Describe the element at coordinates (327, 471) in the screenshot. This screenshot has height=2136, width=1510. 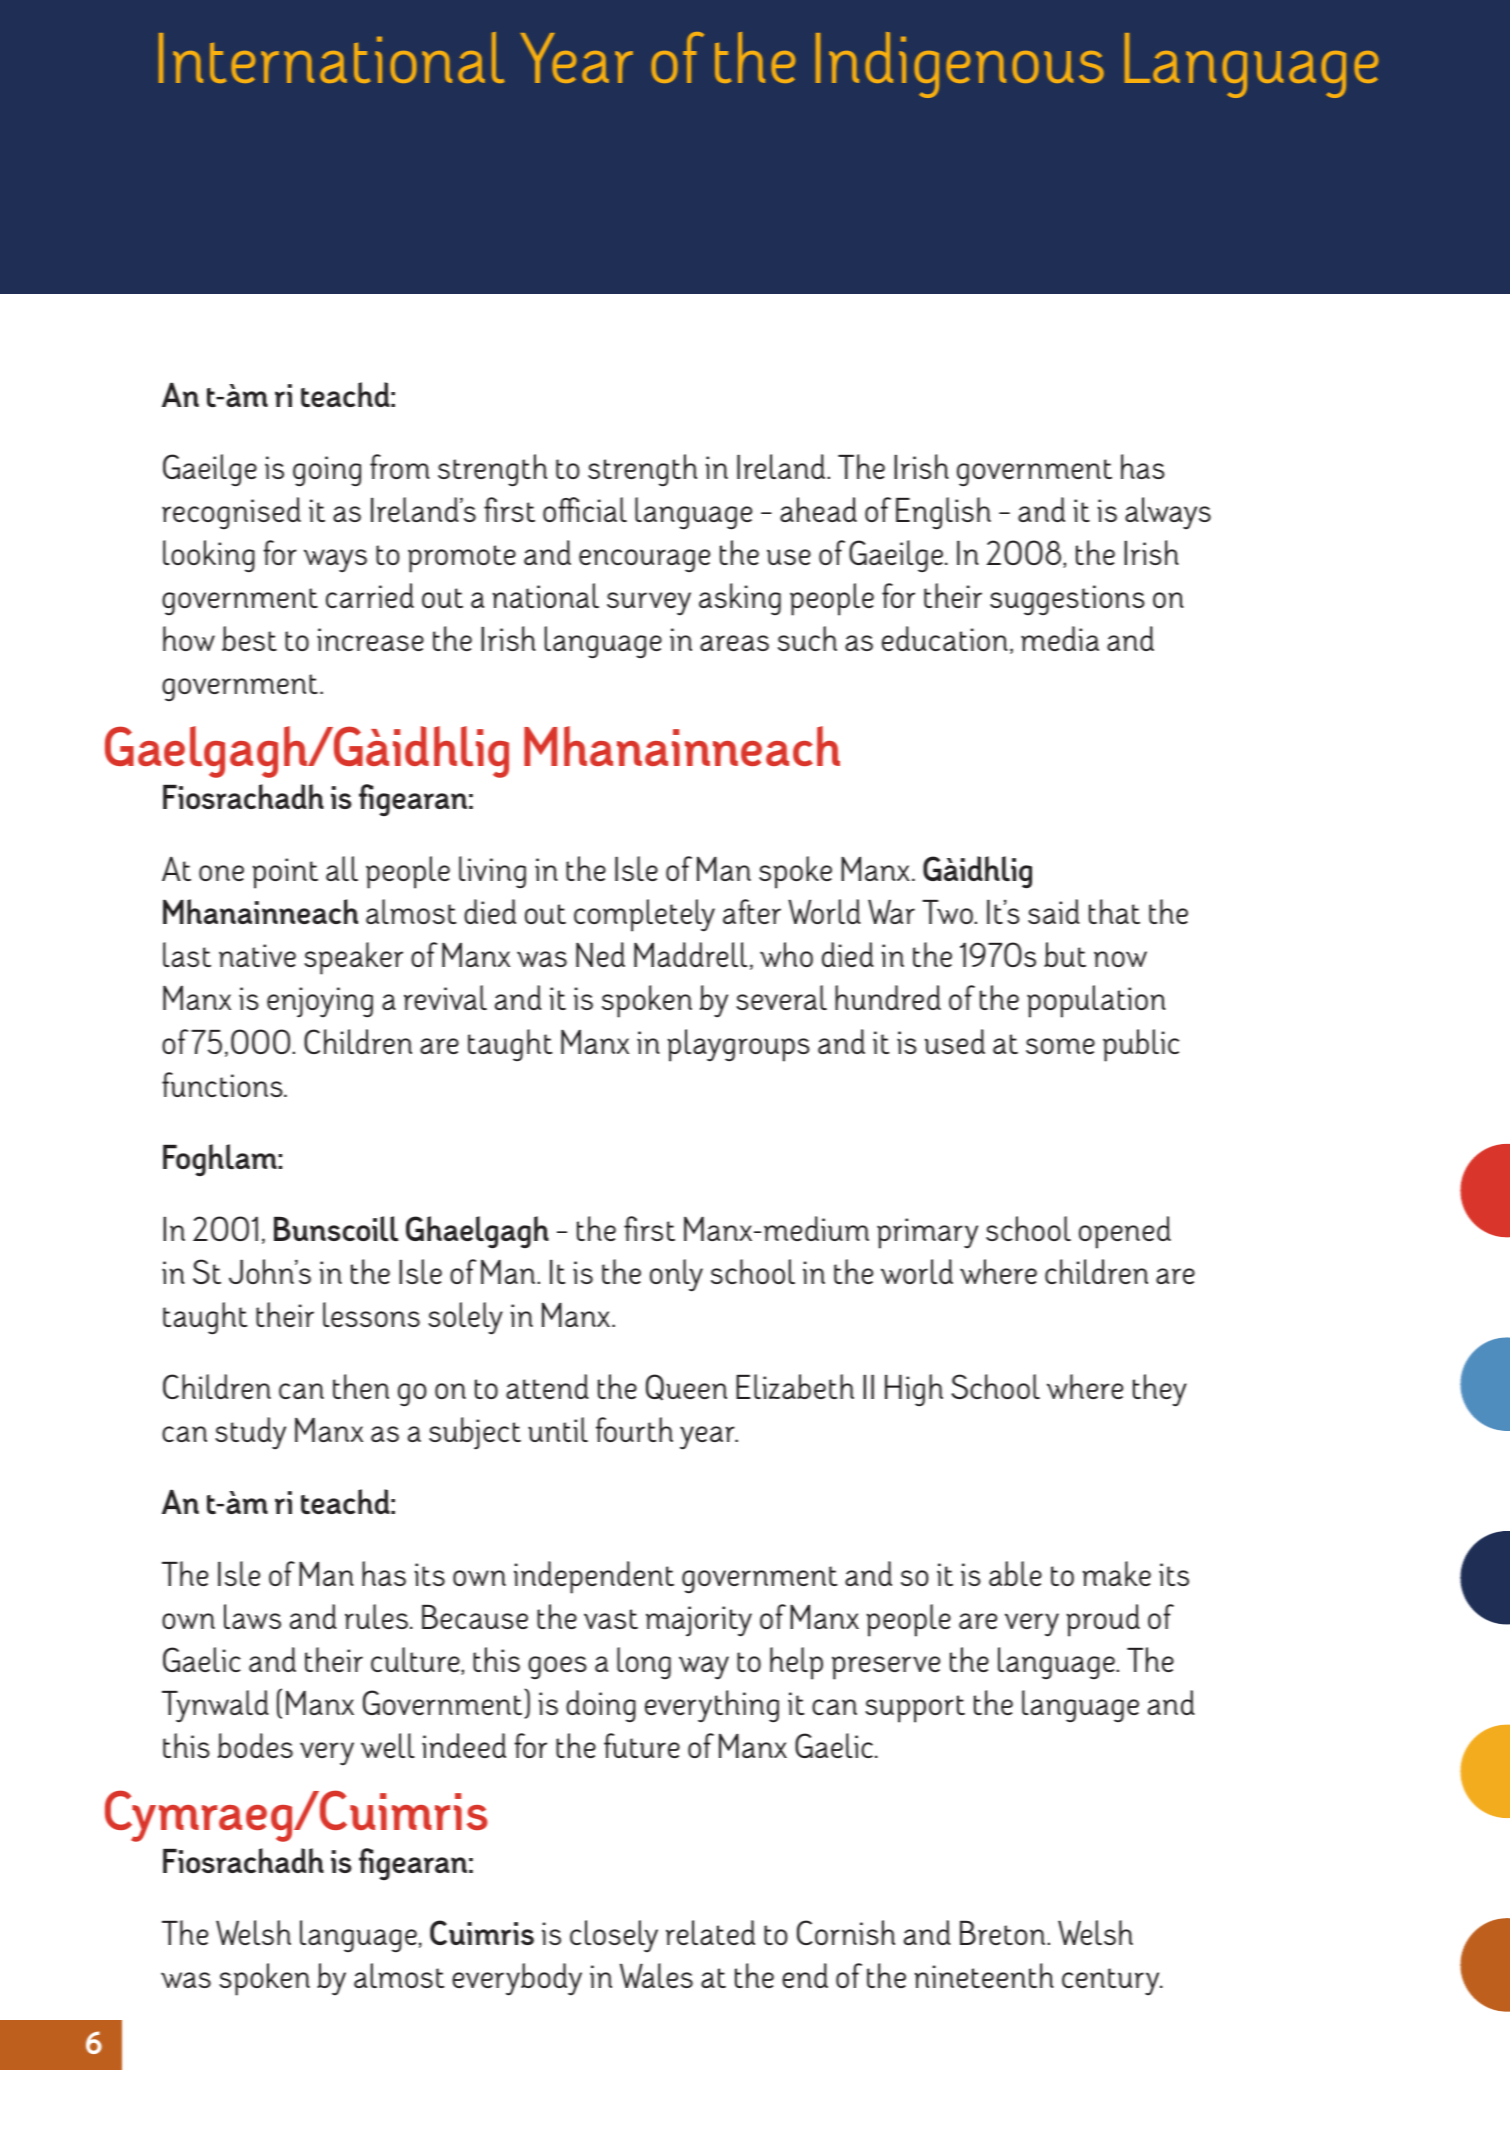
I see `going` at that location.
